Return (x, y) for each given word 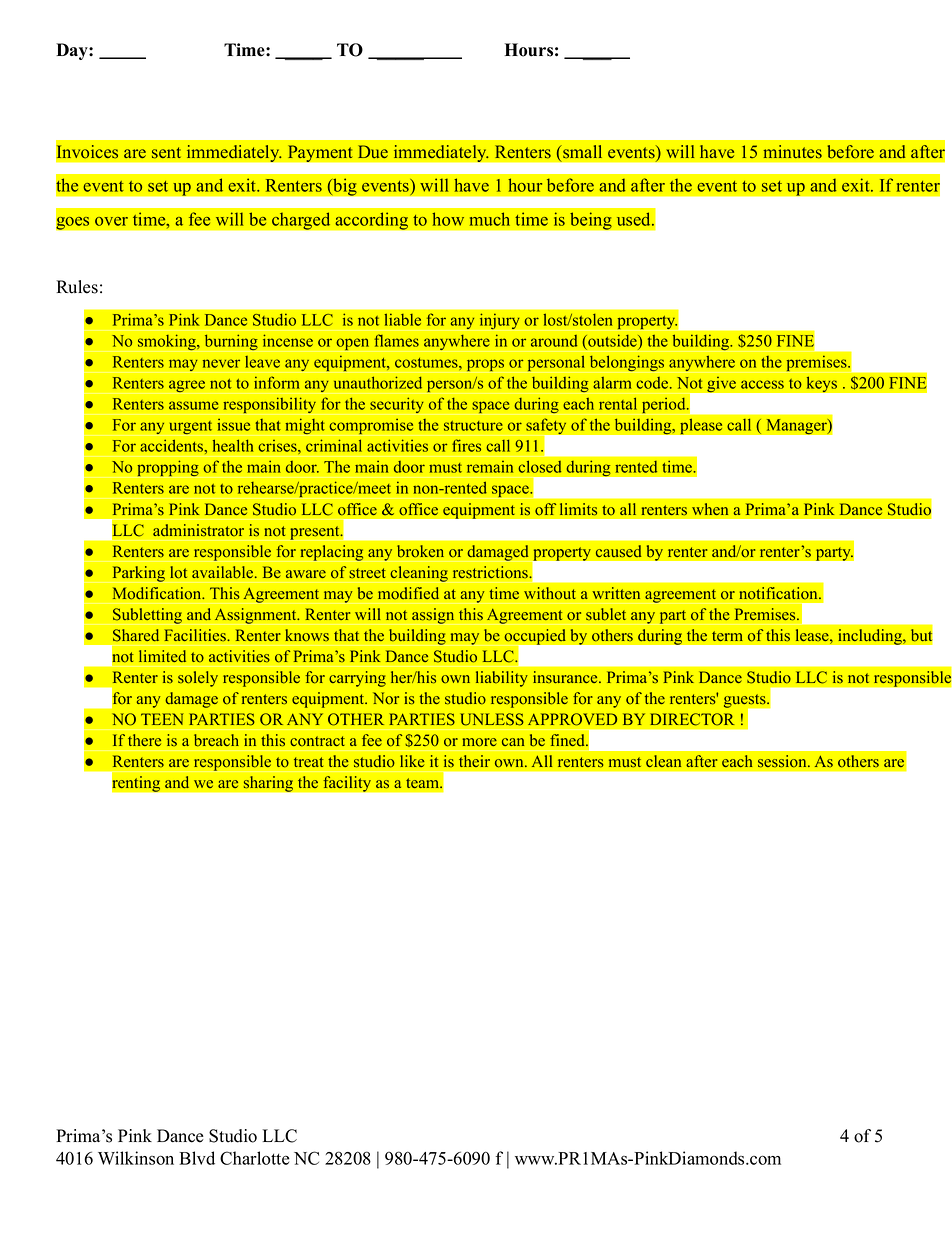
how (448, 219)
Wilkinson (136, 1158)
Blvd (197, 1158)
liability (502, 679)
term (727, 636)
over (111, 221)
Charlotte (255, 1158)
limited (162, 656)
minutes (792, 152)
